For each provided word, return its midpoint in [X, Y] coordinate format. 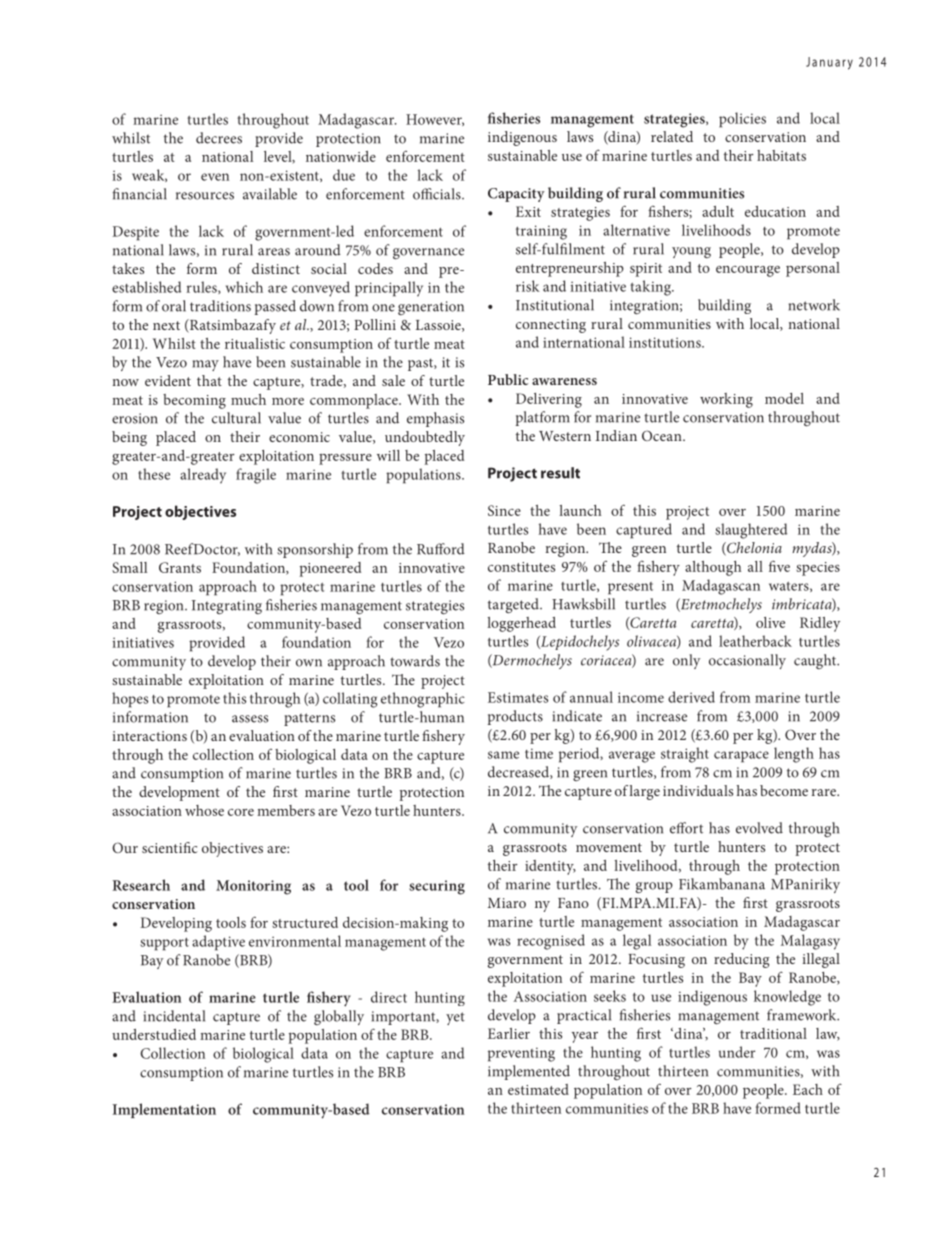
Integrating [227, 607]
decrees [219, 138]
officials [438, 194]
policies [742, 120]
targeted [514, 605]
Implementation [164, 1110]
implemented [529, 1072]
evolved [759, 828]
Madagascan [721, 587]
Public [508, 379]
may [206, 365]
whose [204, 810]
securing [437, 887]
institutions [666, 342]
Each [808, 1089]
